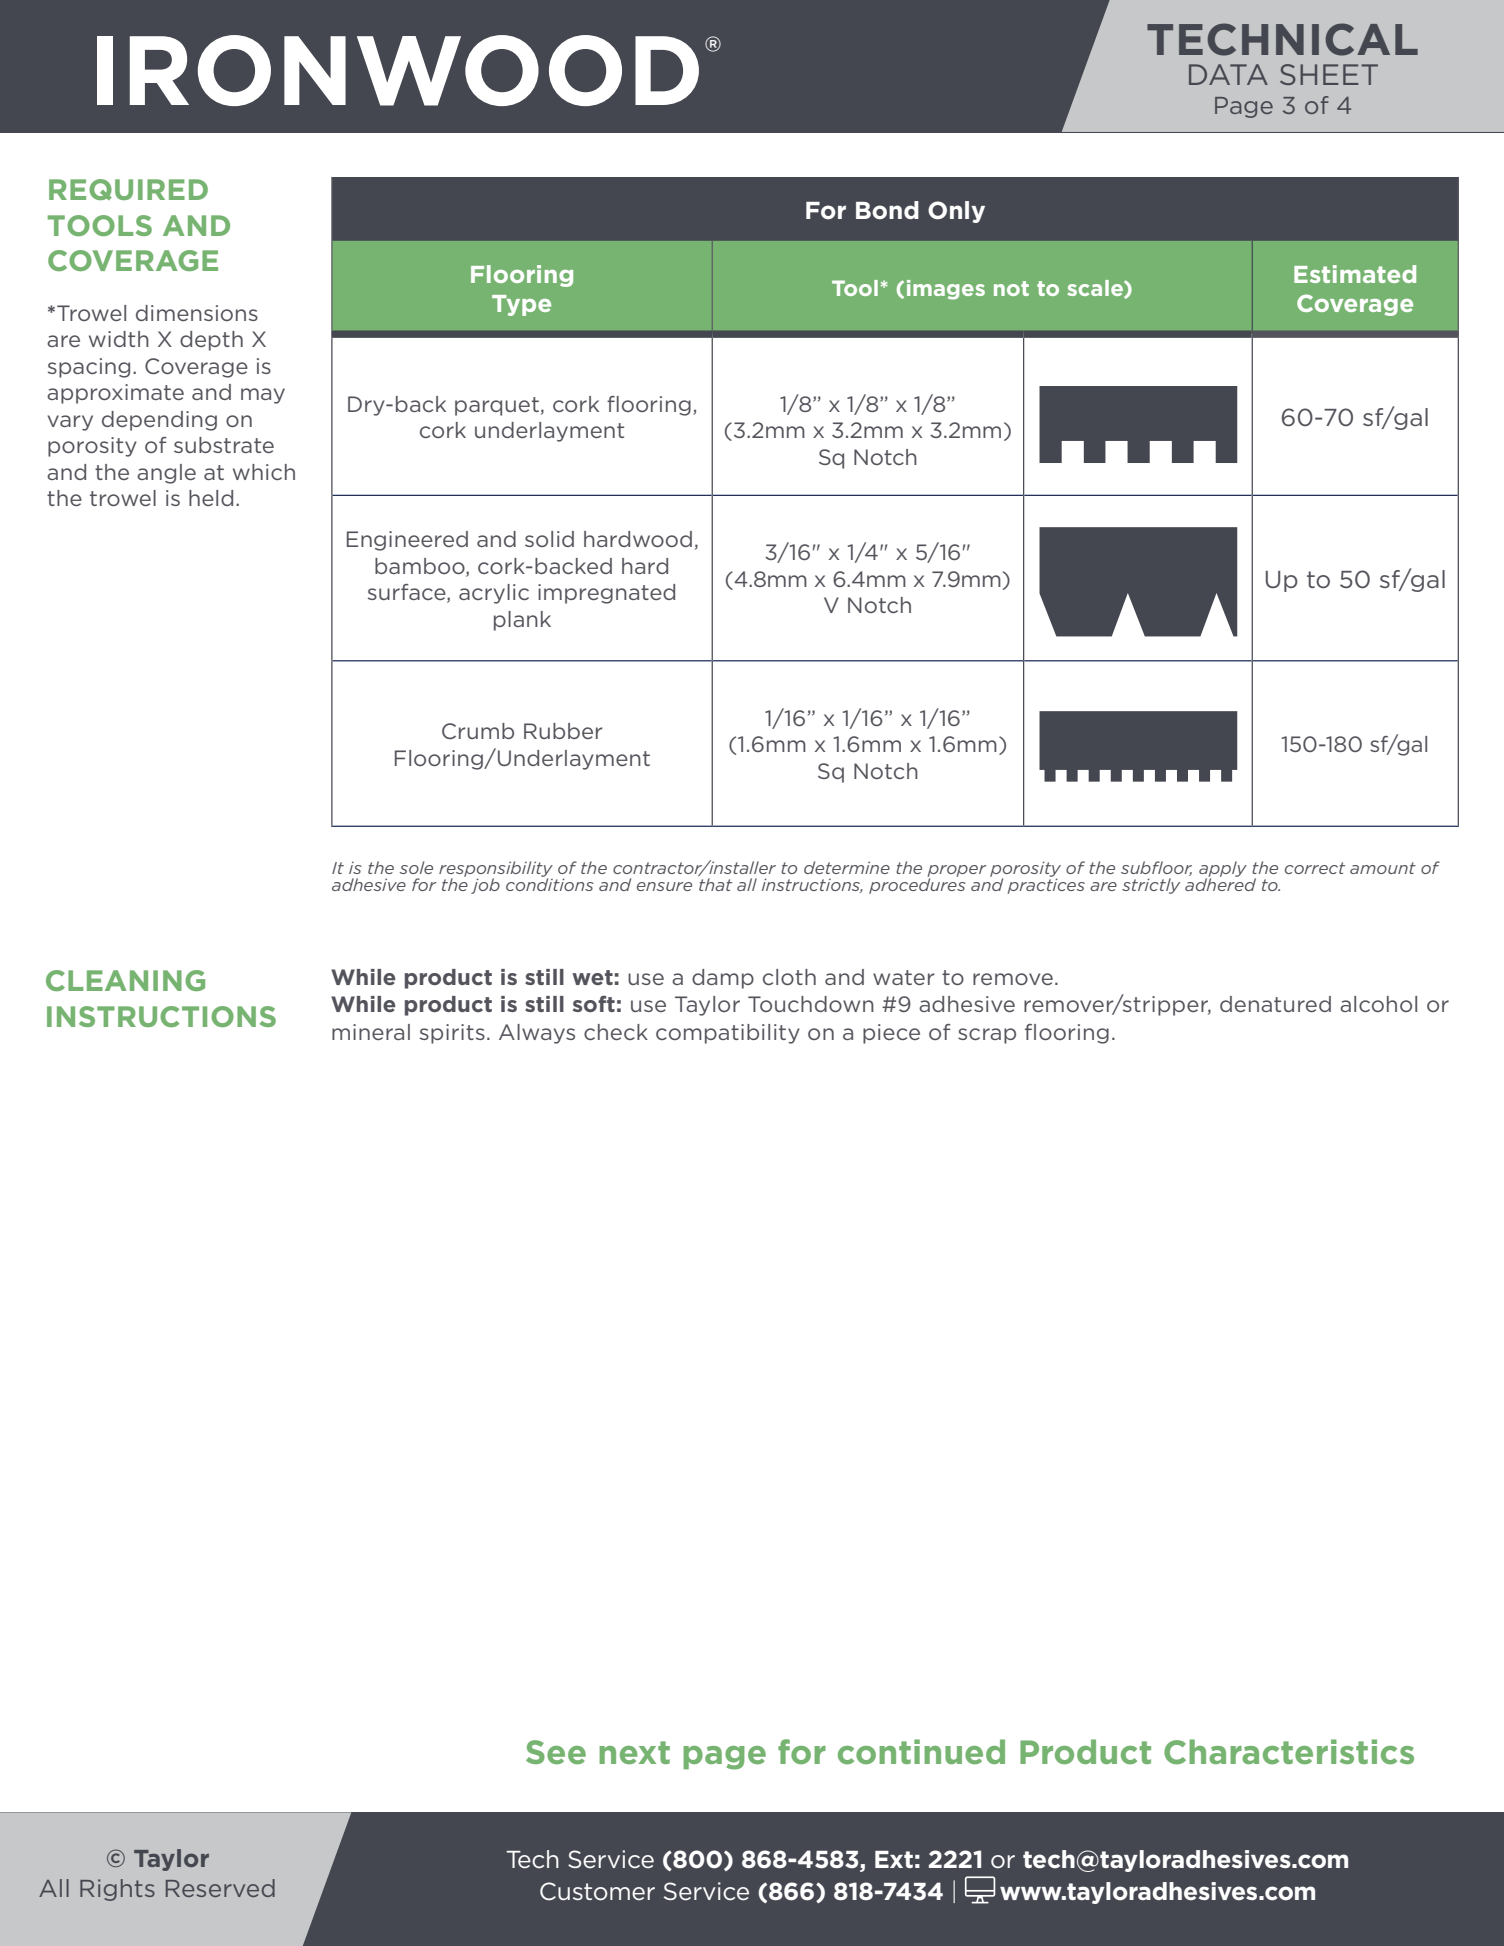 Image resolution: width=1504 pixels, height=1946 pixels. Describe the element at coordinates (1228, 74) in the document. I see `DATA` at that location.
